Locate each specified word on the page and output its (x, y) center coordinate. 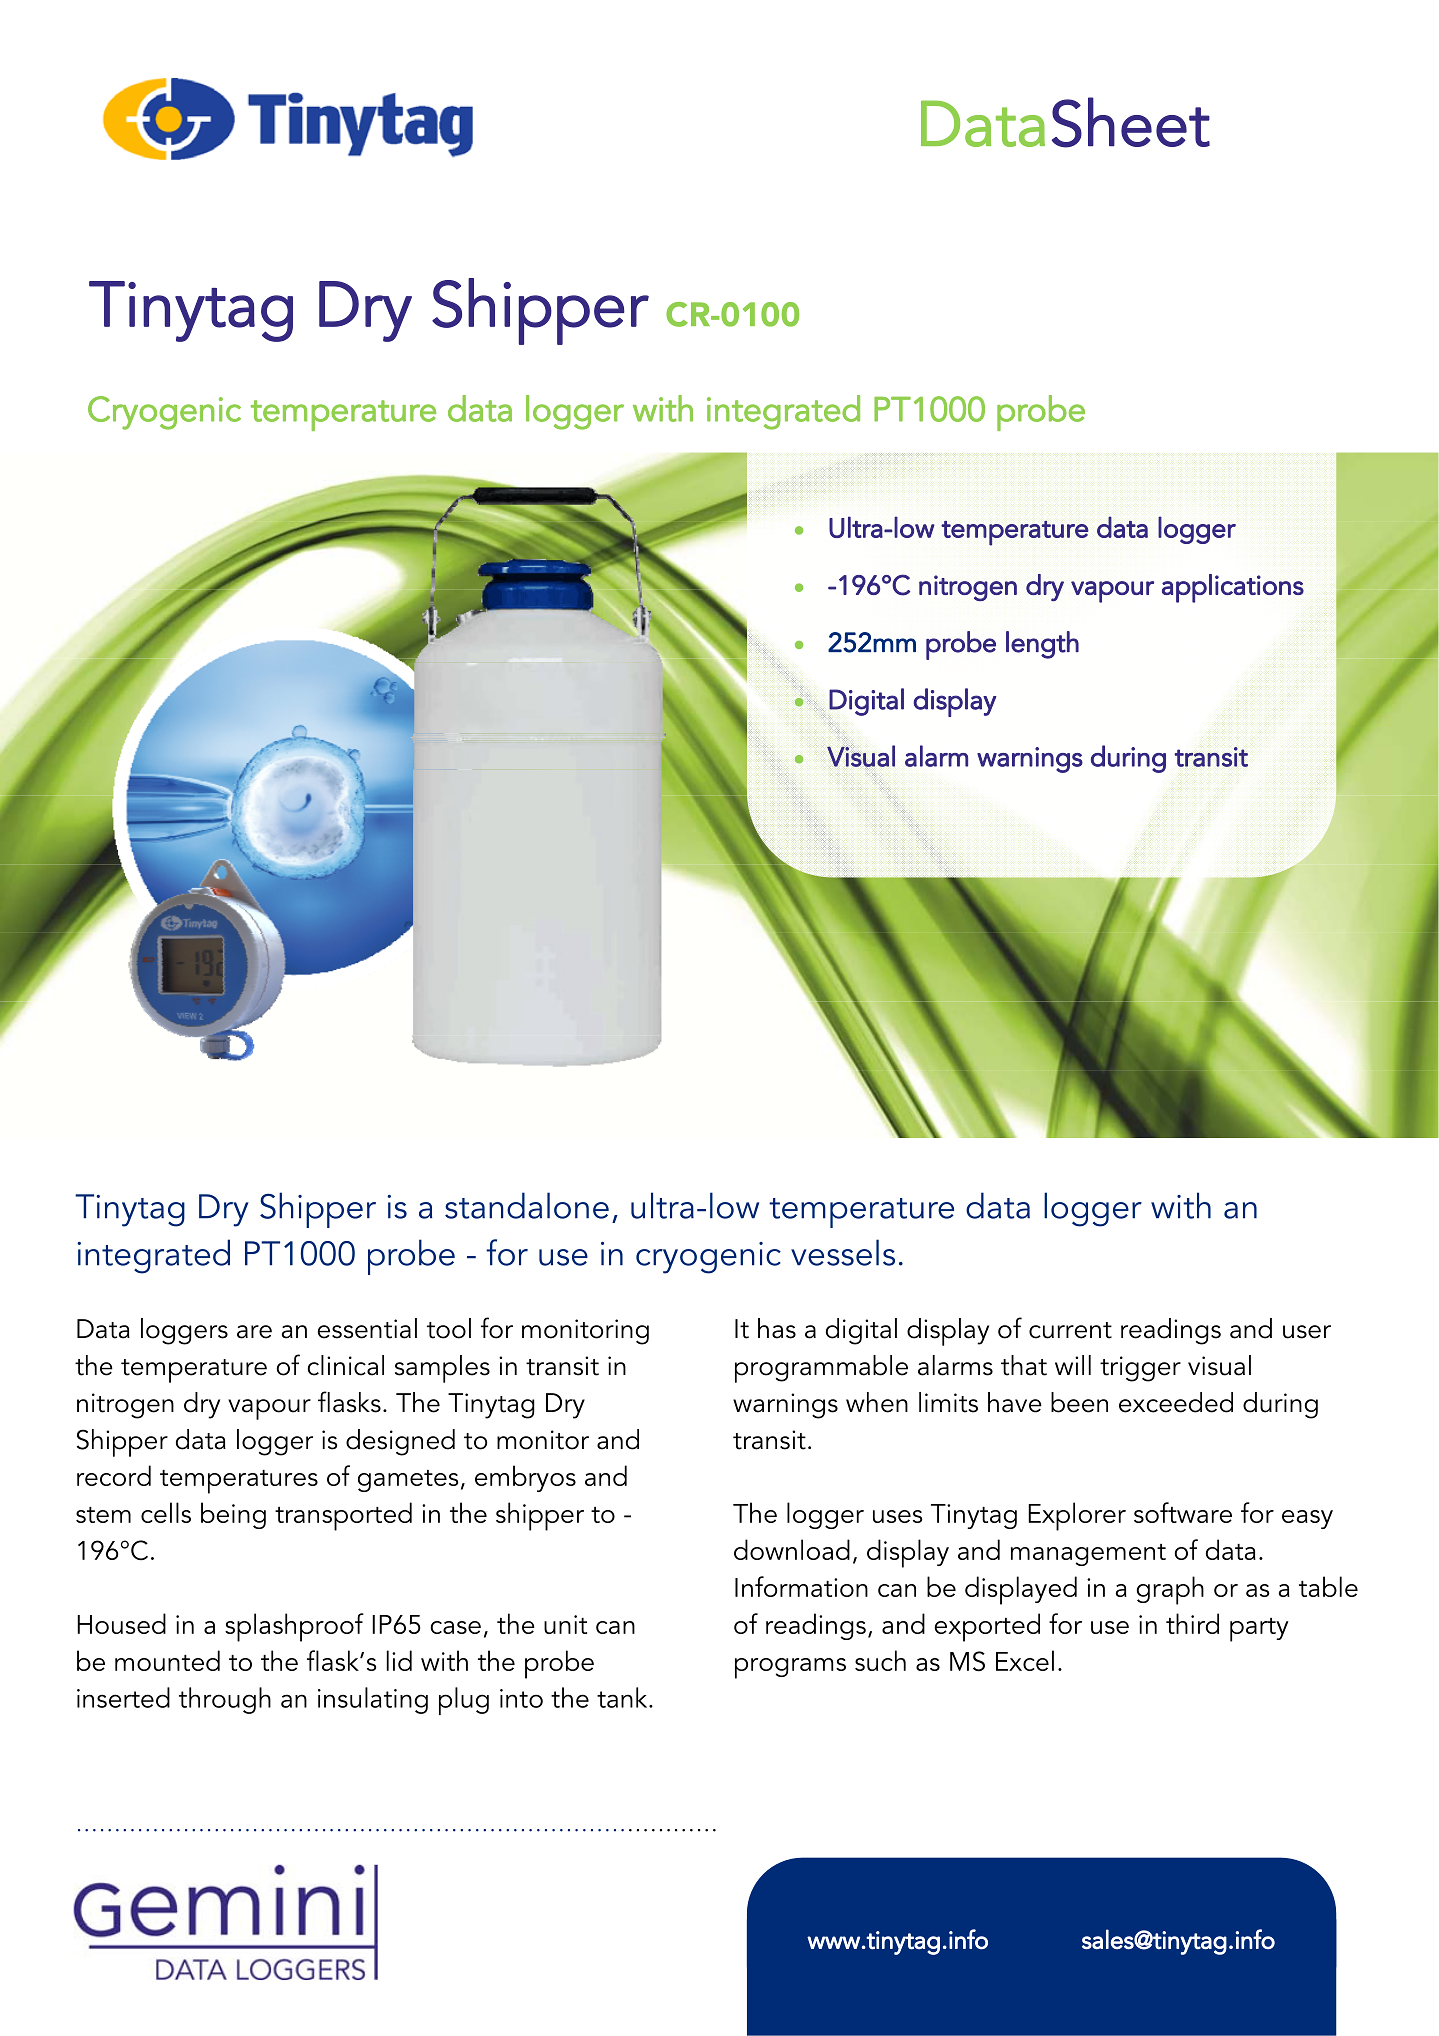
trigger (1140, 1369)
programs (790, 1668)
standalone (527, 1205)
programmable (821, 1369)
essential (367, 1328)
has (777, 1328)
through (225, 1700)
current (1070, 1330)
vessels (843, 1252)
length (1042, 645)
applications (1233, 588)
